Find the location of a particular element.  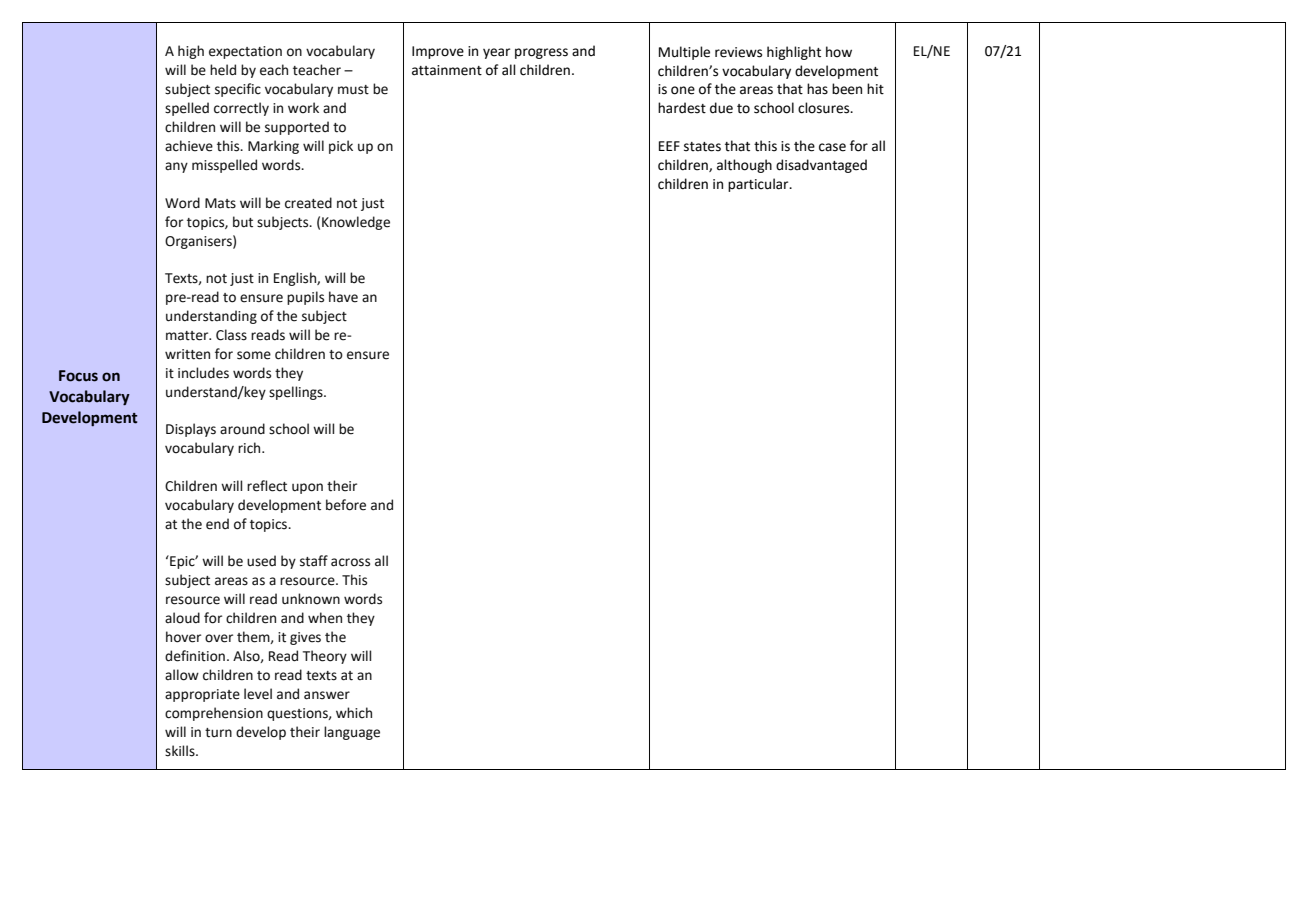

Displays is located at coordinates (191, 430).
